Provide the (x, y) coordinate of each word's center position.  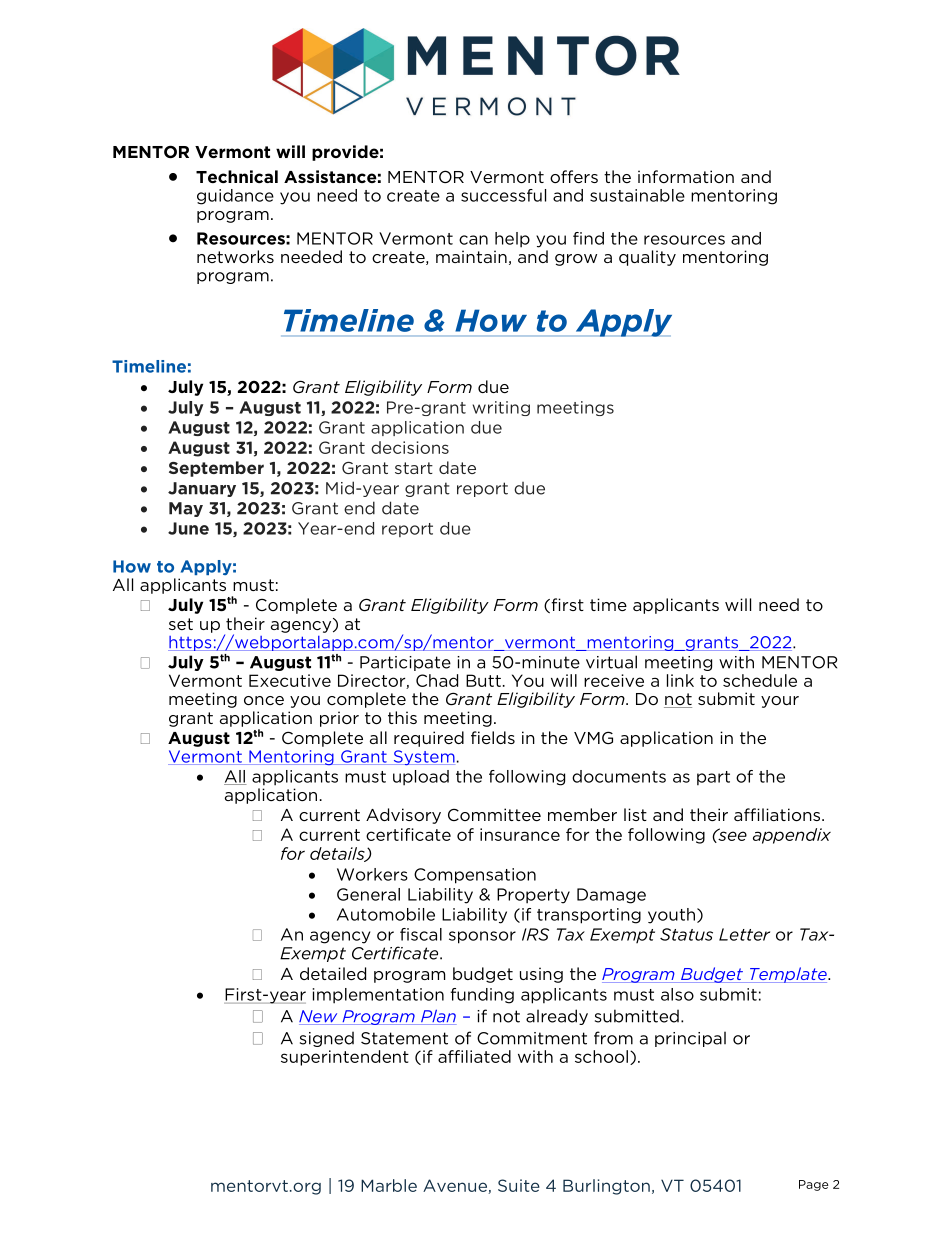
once (264, 700)
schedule (760, 680)
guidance (235, 197)
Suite (519, 1185)
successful (503, 195)
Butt (483, 680)
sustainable (637, 195)
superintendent (345, 1058)
